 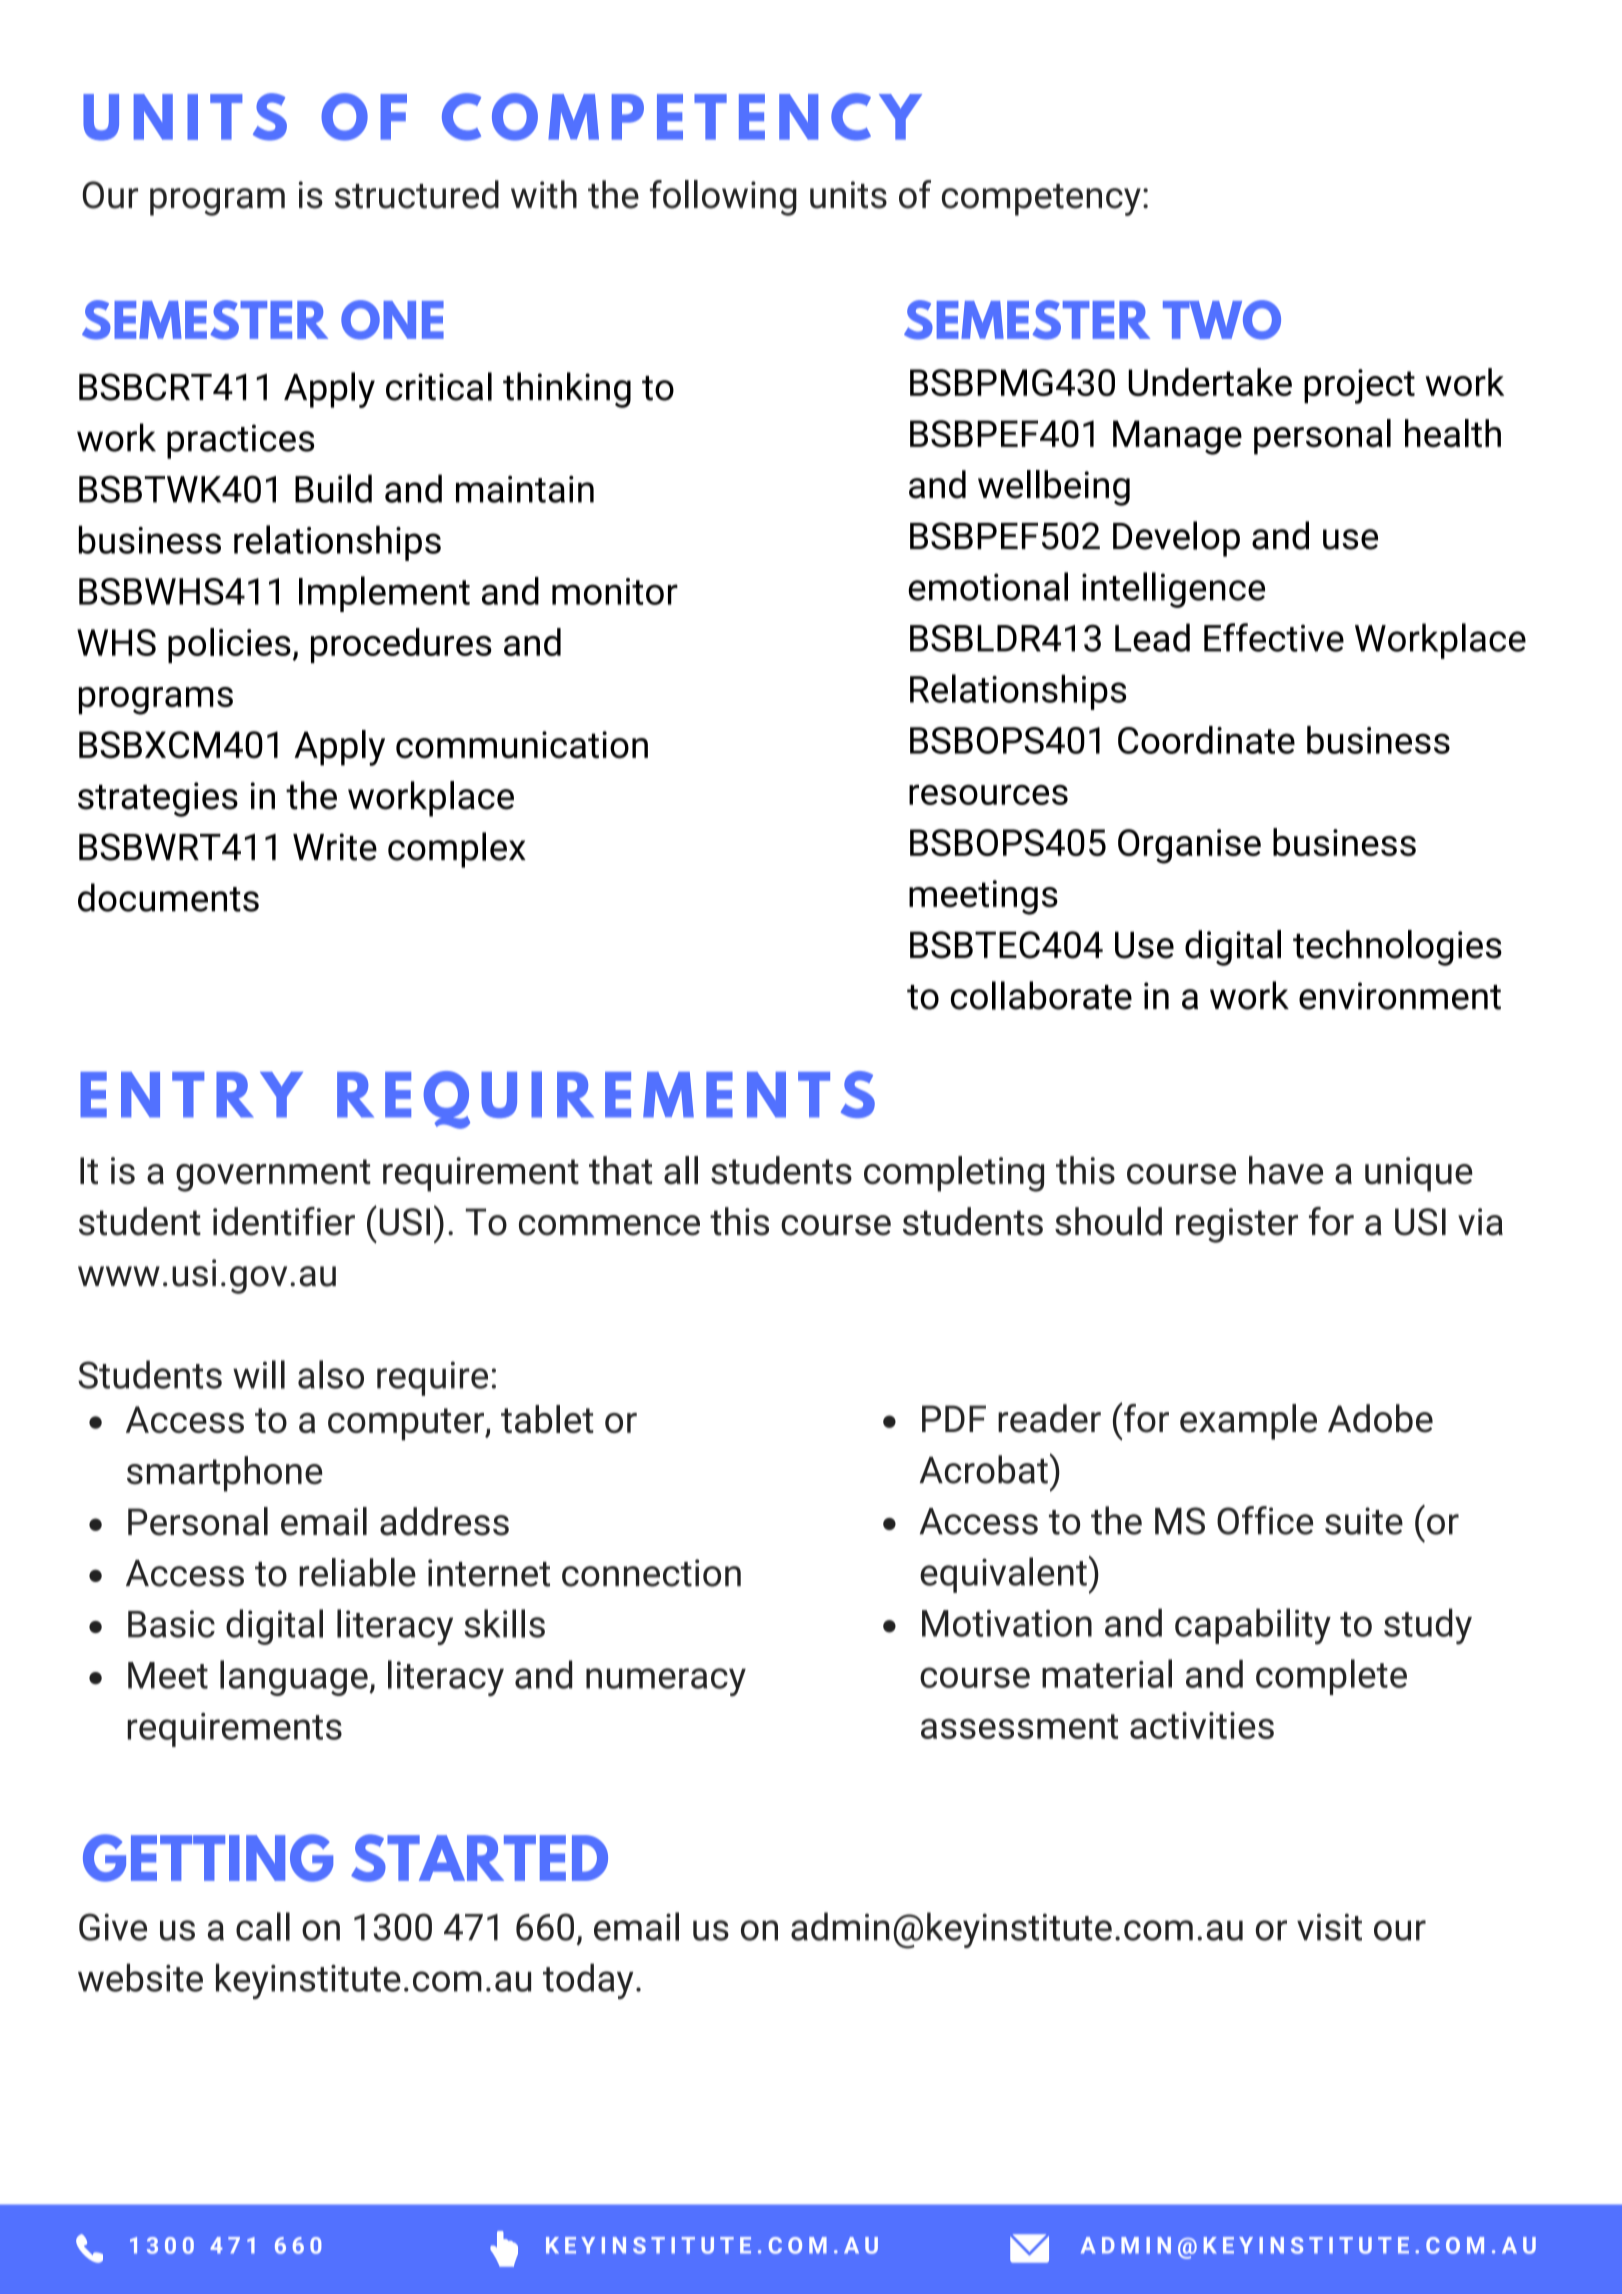 What do you see at coordinates (417, 194) in the screenshot?
I see `structured` at bounding box center [417, 194].
